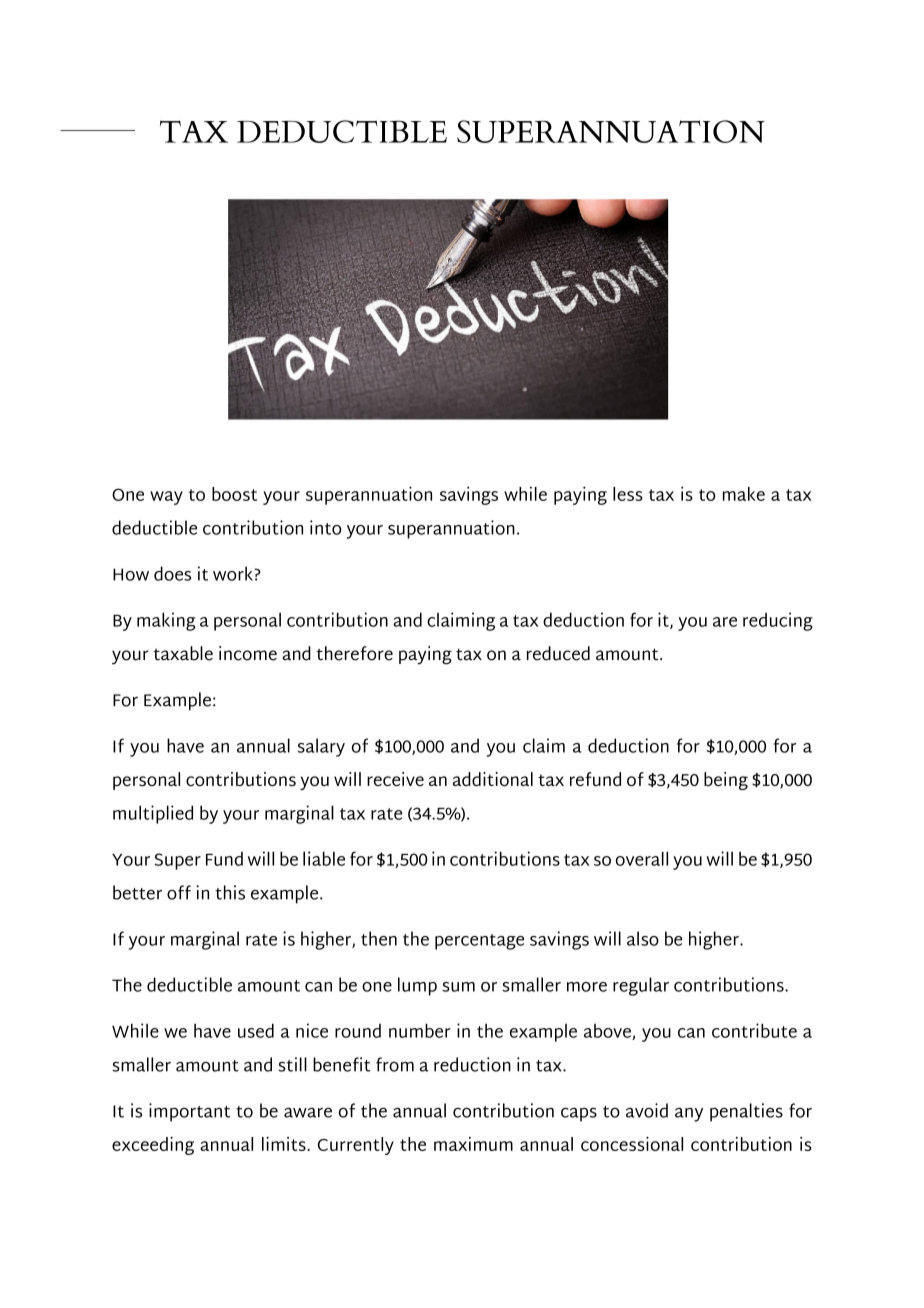 The image size is (924, 1308). I want to click on therefore, so click(354, 653).
